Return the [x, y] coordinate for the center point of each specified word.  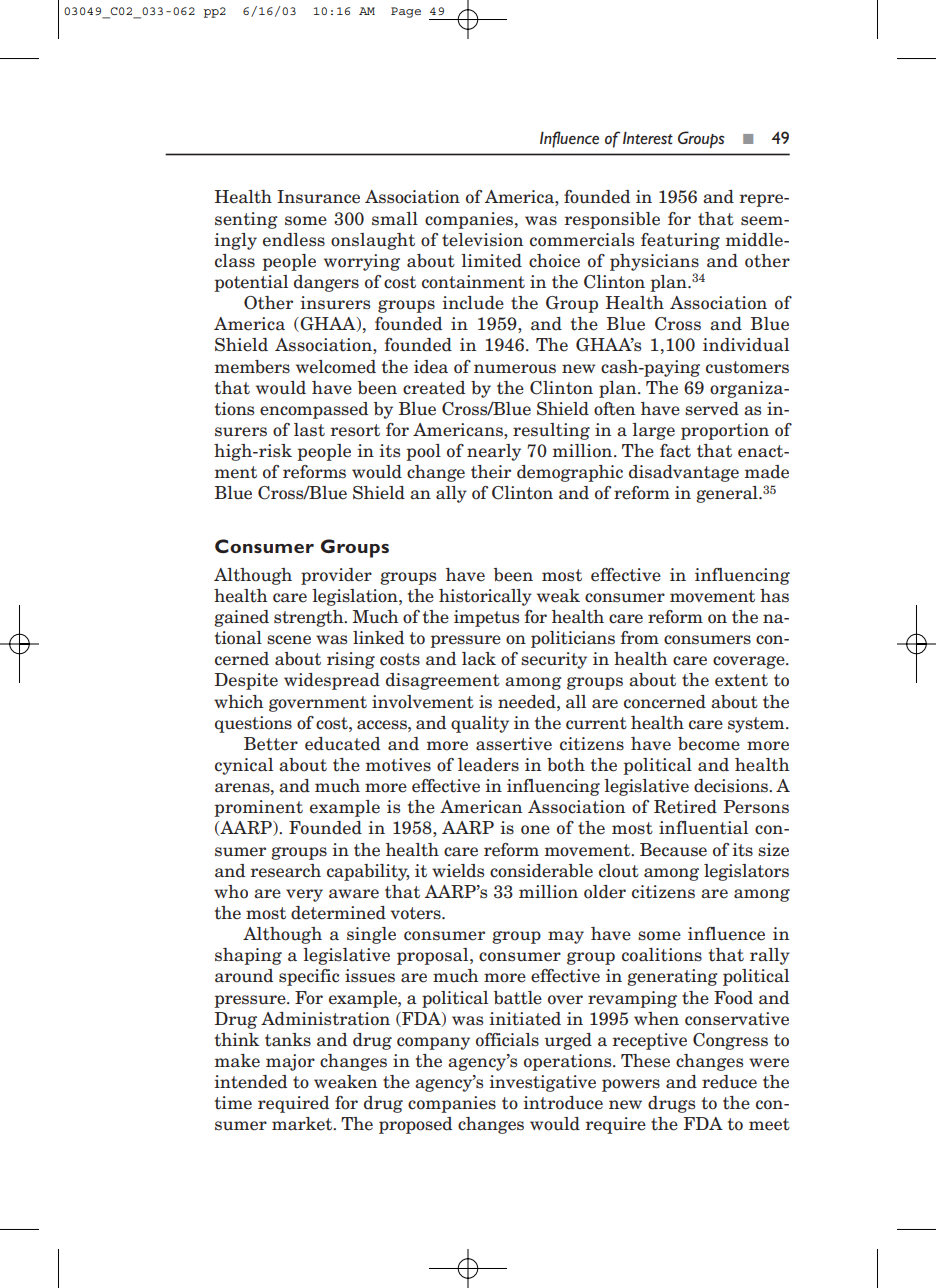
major [290, 1062]
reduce [729, 1082]
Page [406, 12]
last [309, 430]
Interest [648, 138]
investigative [542, 1083]
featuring [680, 241]
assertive [514, 744]
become [709, 744]
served [712, 409]
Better [271, 744]
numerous [515, 369]
